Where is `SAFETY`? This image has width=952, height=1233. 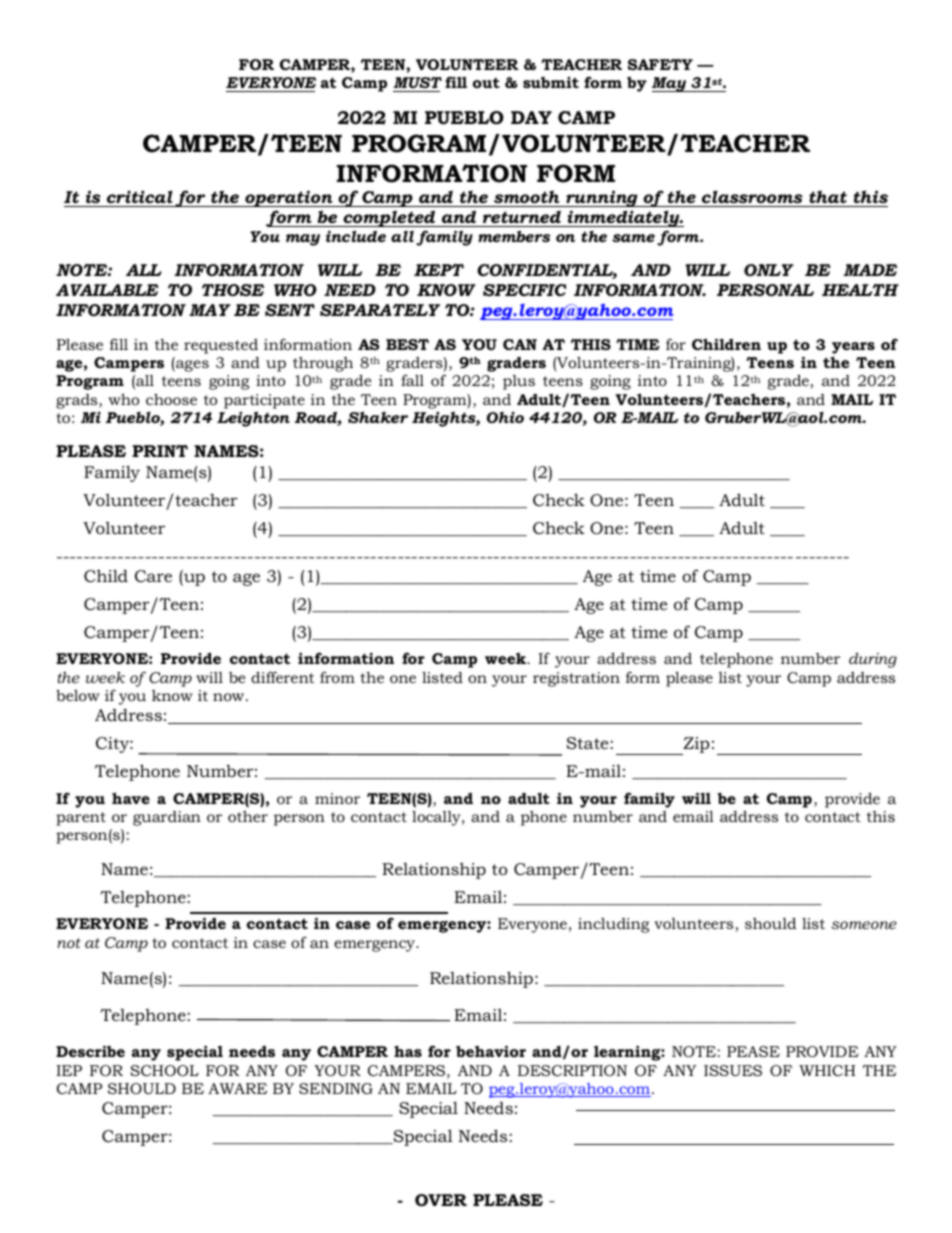
SAFETY is located at coordinates (660, 64).
